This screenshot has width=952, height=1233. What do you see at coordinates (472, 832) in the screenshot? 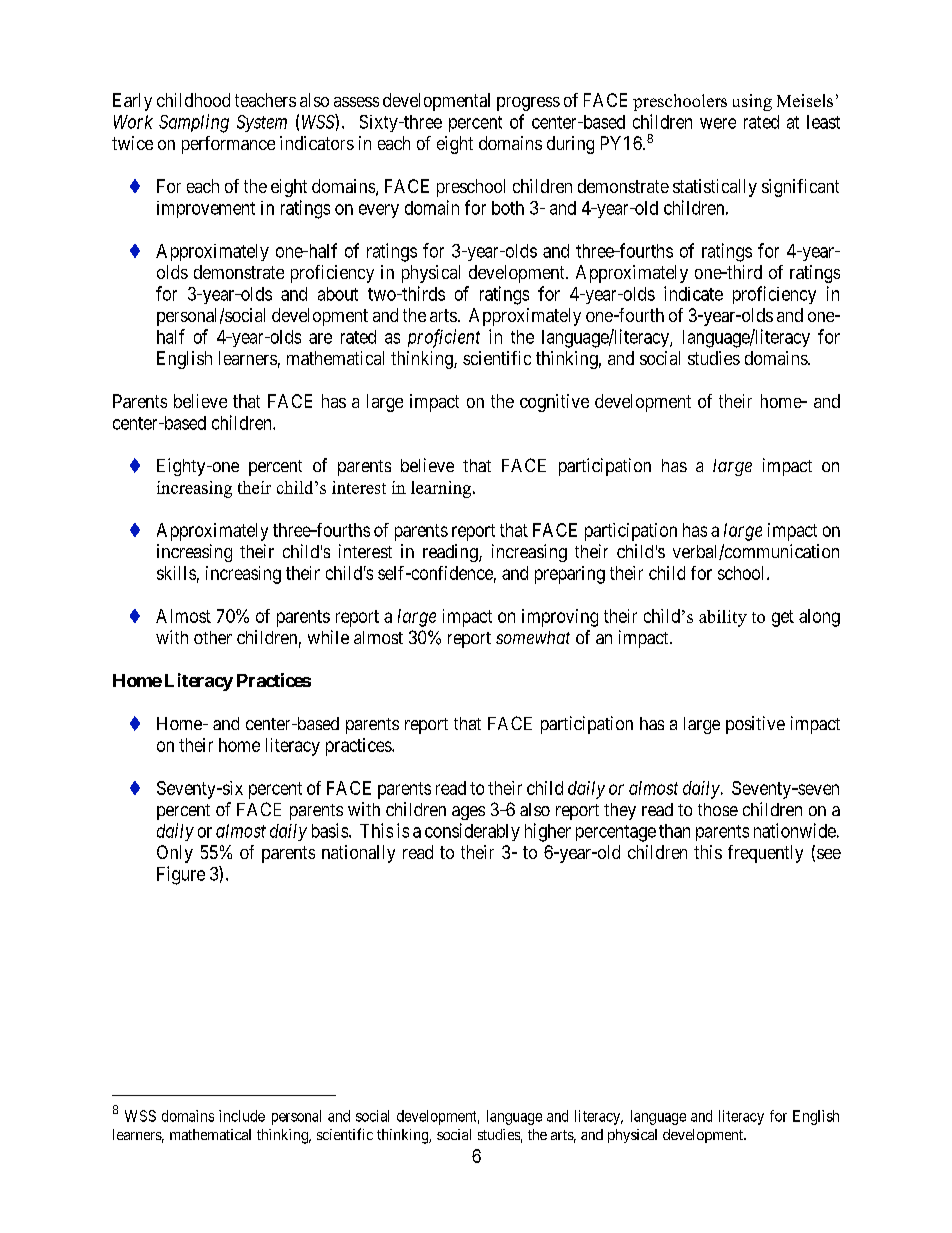
I see `considerably` at bounding box center [472, 832].
